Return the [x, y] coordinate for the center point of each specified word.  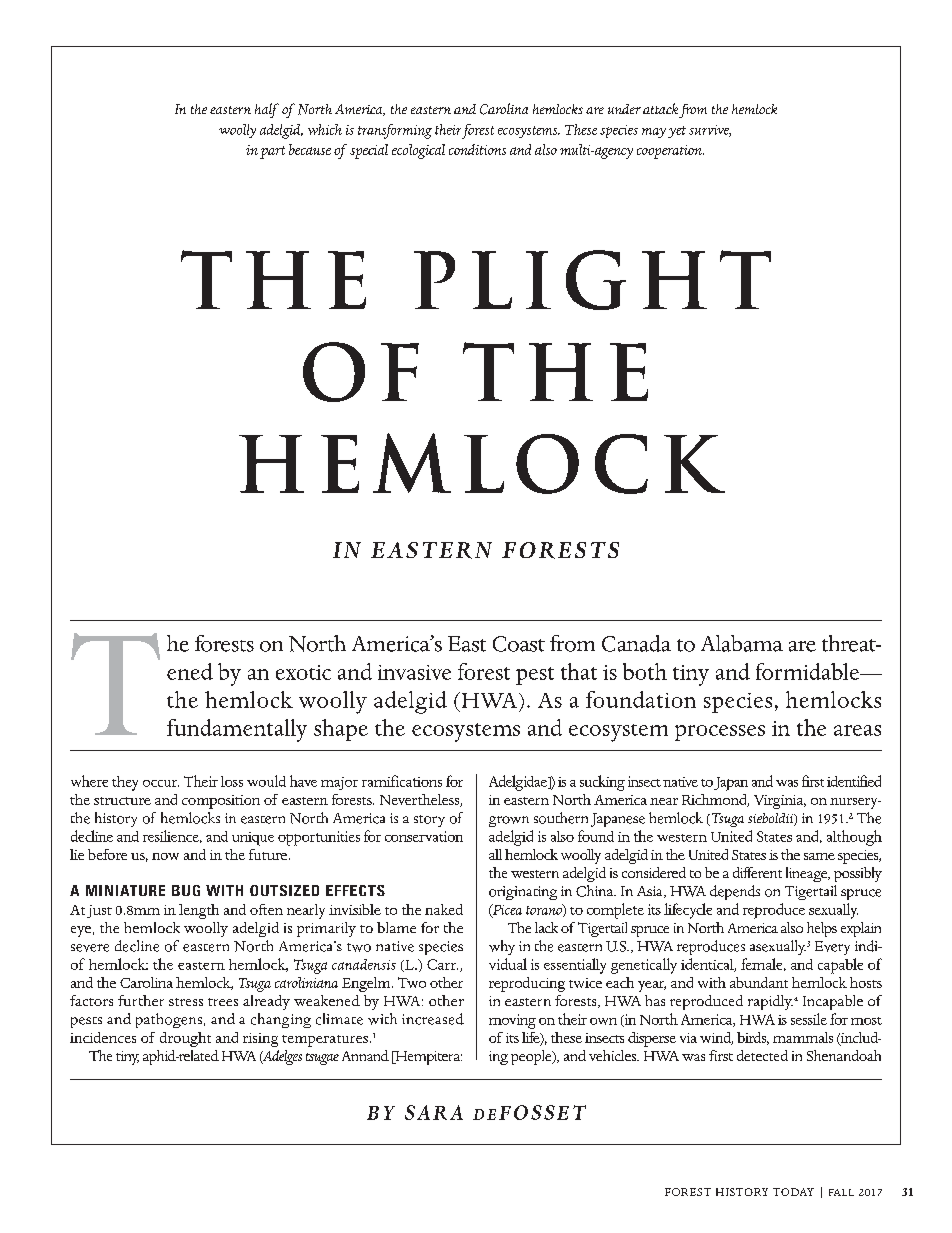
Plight [592, 280]
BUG [186, 890]
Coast [519, 644]
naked [444, 909]
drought [185, 1039]
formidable [809, 671]
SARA [434, 1112]
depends [735, 892]
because [310, 149]
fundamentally [237, 730]
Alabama [742, 643]
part [272, 152]
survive [710, 131]
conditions [477, 149]
